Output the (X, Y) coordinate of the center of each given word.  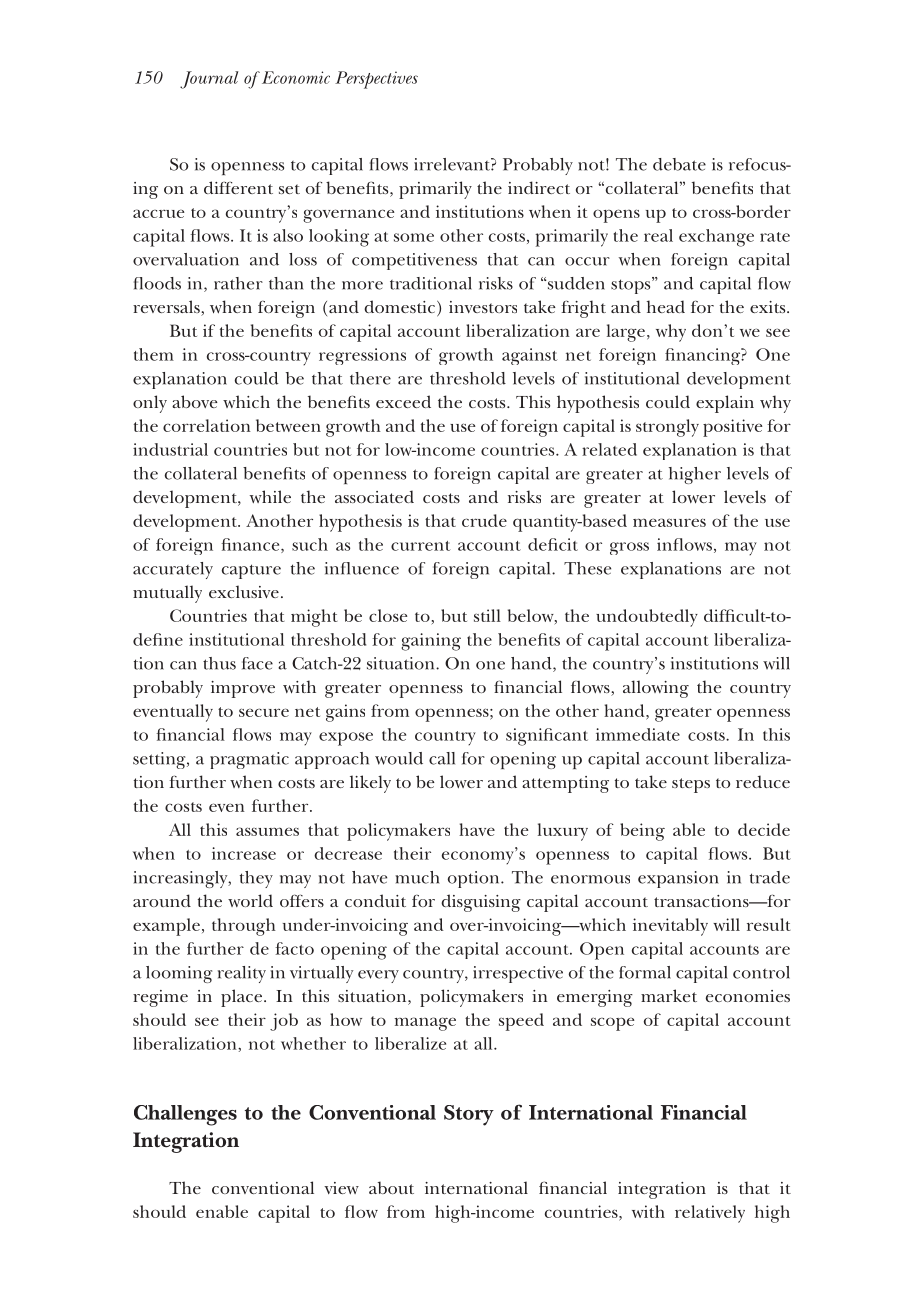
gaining (431, 642)
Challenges (185, 1115)
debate (679, 164)
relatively (710, 1214)
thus (219, 663)
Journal (209, 80)
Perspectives (376, 80)
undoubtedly (647, 618)
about (391, 1187)
